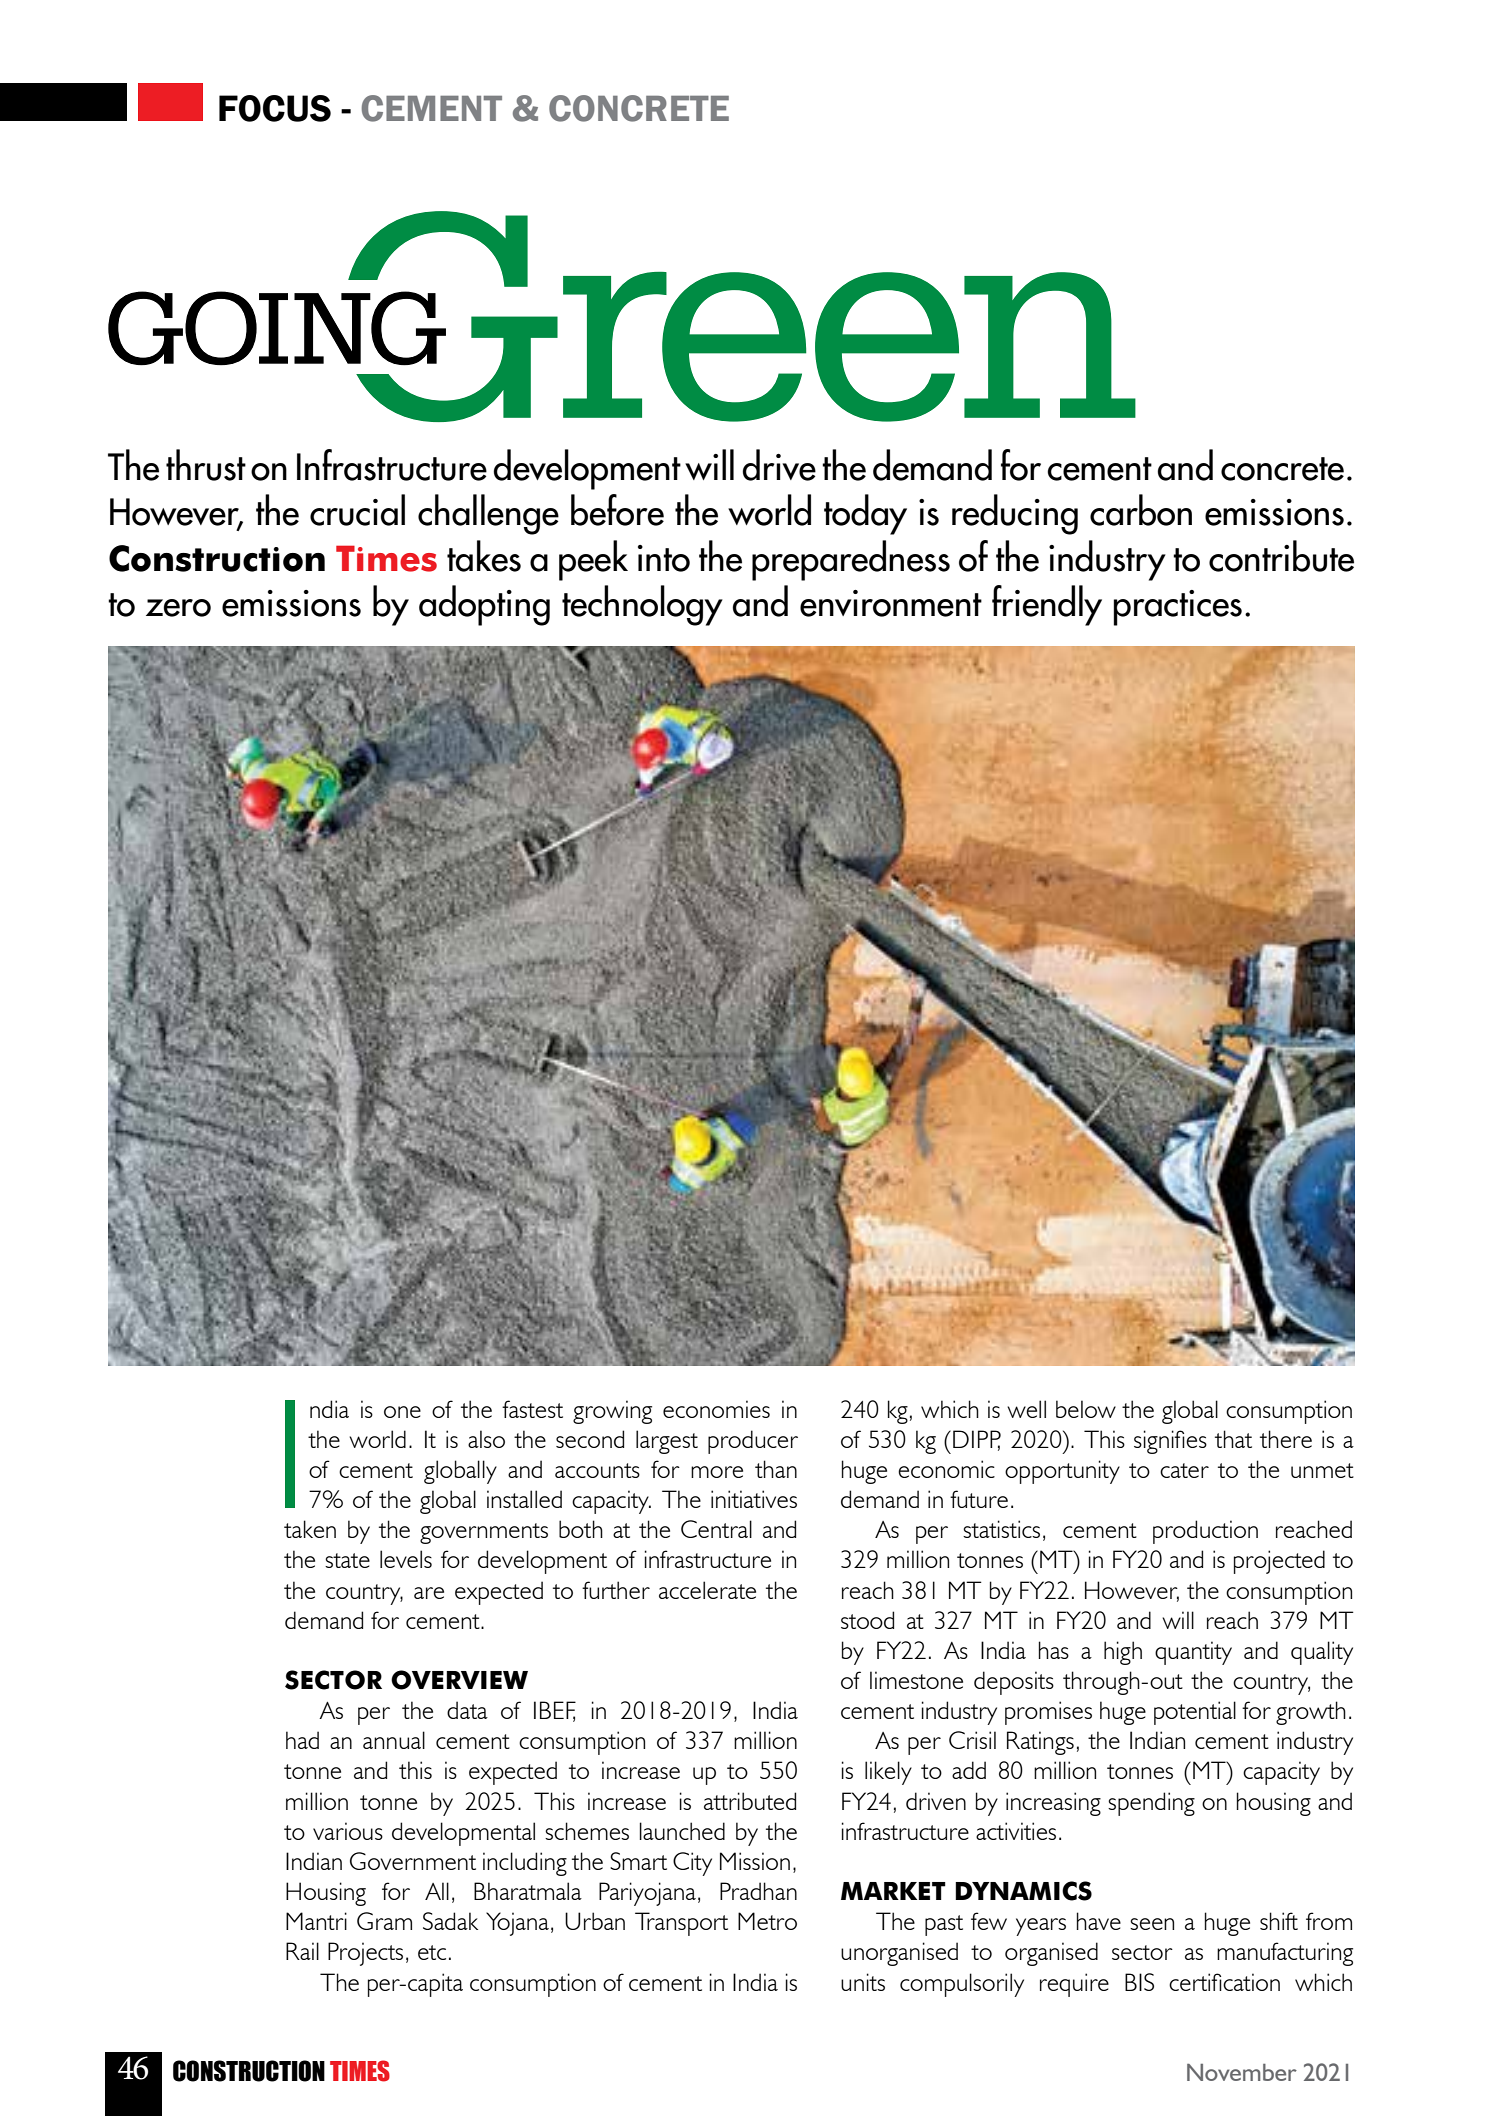 This screenshot has width=1496, height=2116. What do you see at coordinates (178, 608) in the screenshot?
I see `zero` at bounding box center [178, 608].
